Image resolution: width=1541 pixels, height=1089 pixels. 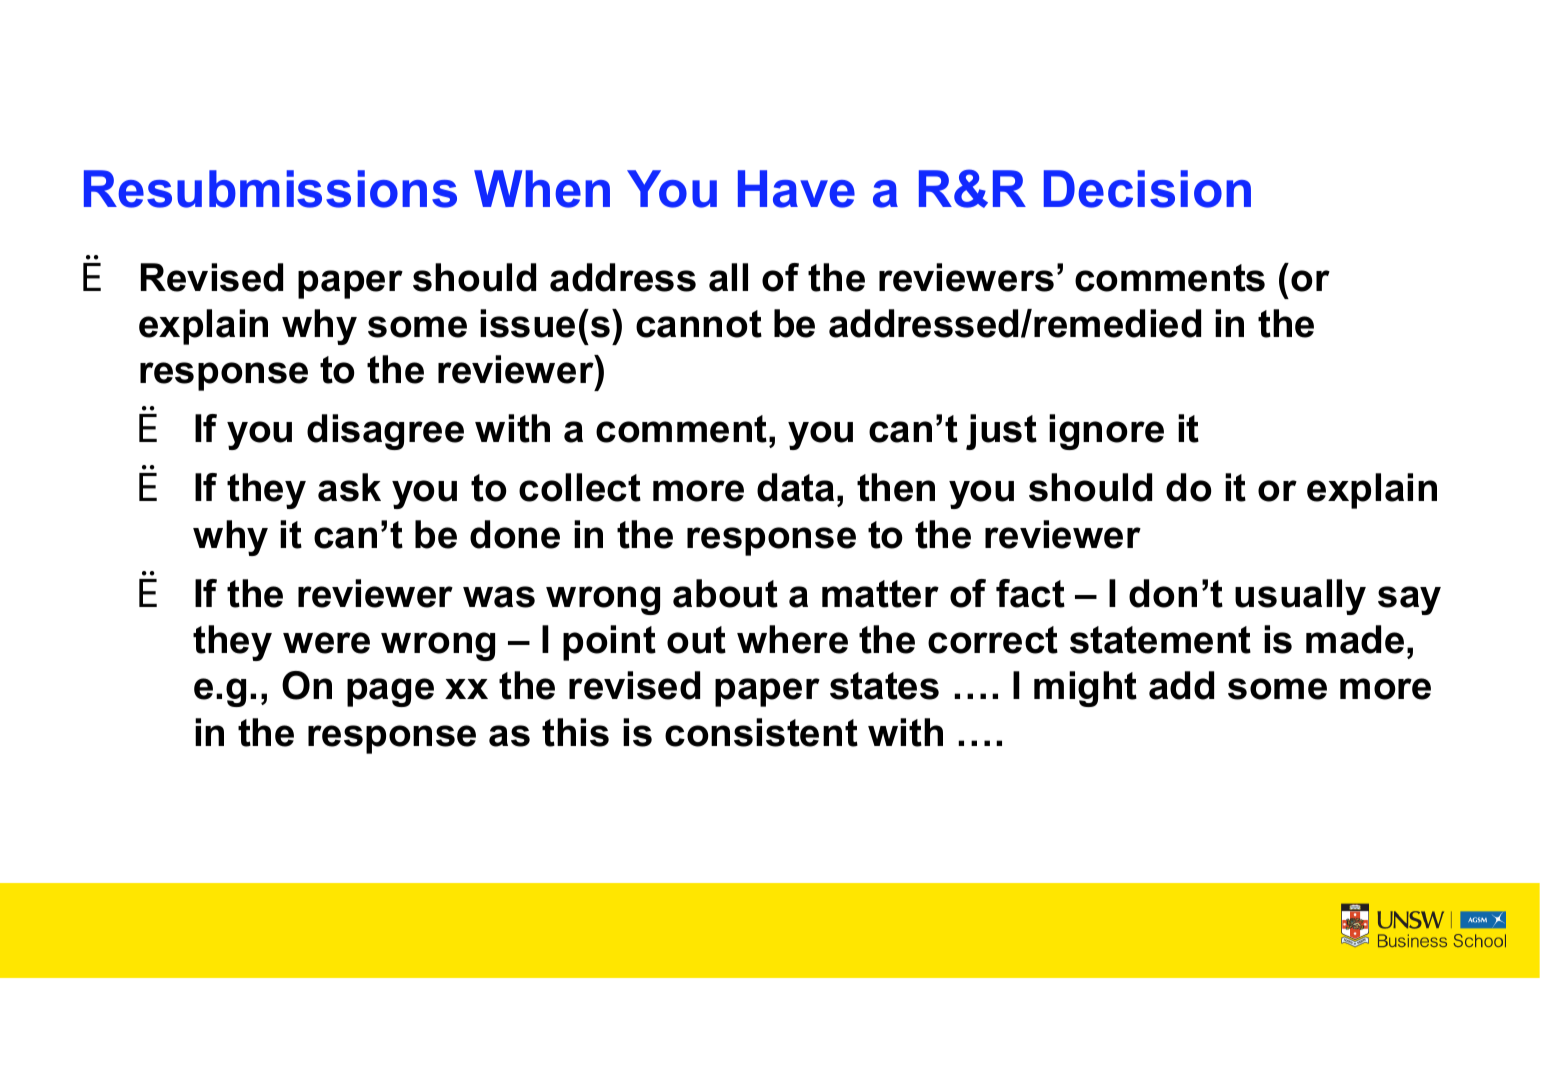 What do you see at coordinates (884, 686) in the image?
I see `states` at bounding box center [884, 686].
